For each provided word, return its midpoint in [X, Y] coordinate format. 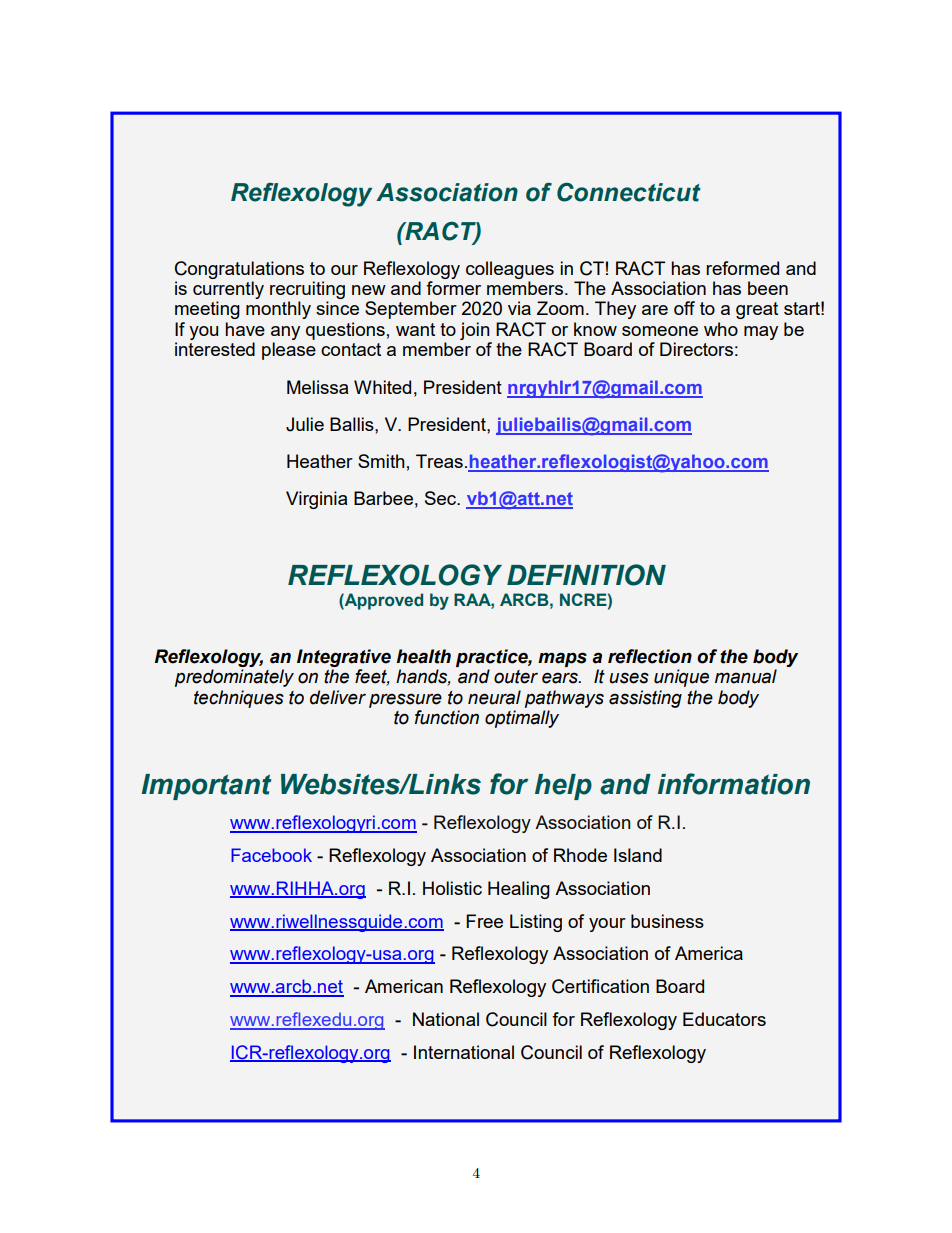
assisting [645, 699]
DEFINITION [586, 575]
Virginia [316, 500]
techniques [239, 699]
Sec [442, 498]
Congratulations [239, 270]
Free [484, 921]
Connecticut [629, 192]
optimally [522, 719]
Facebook [271, 855]
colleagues [510, 270]
